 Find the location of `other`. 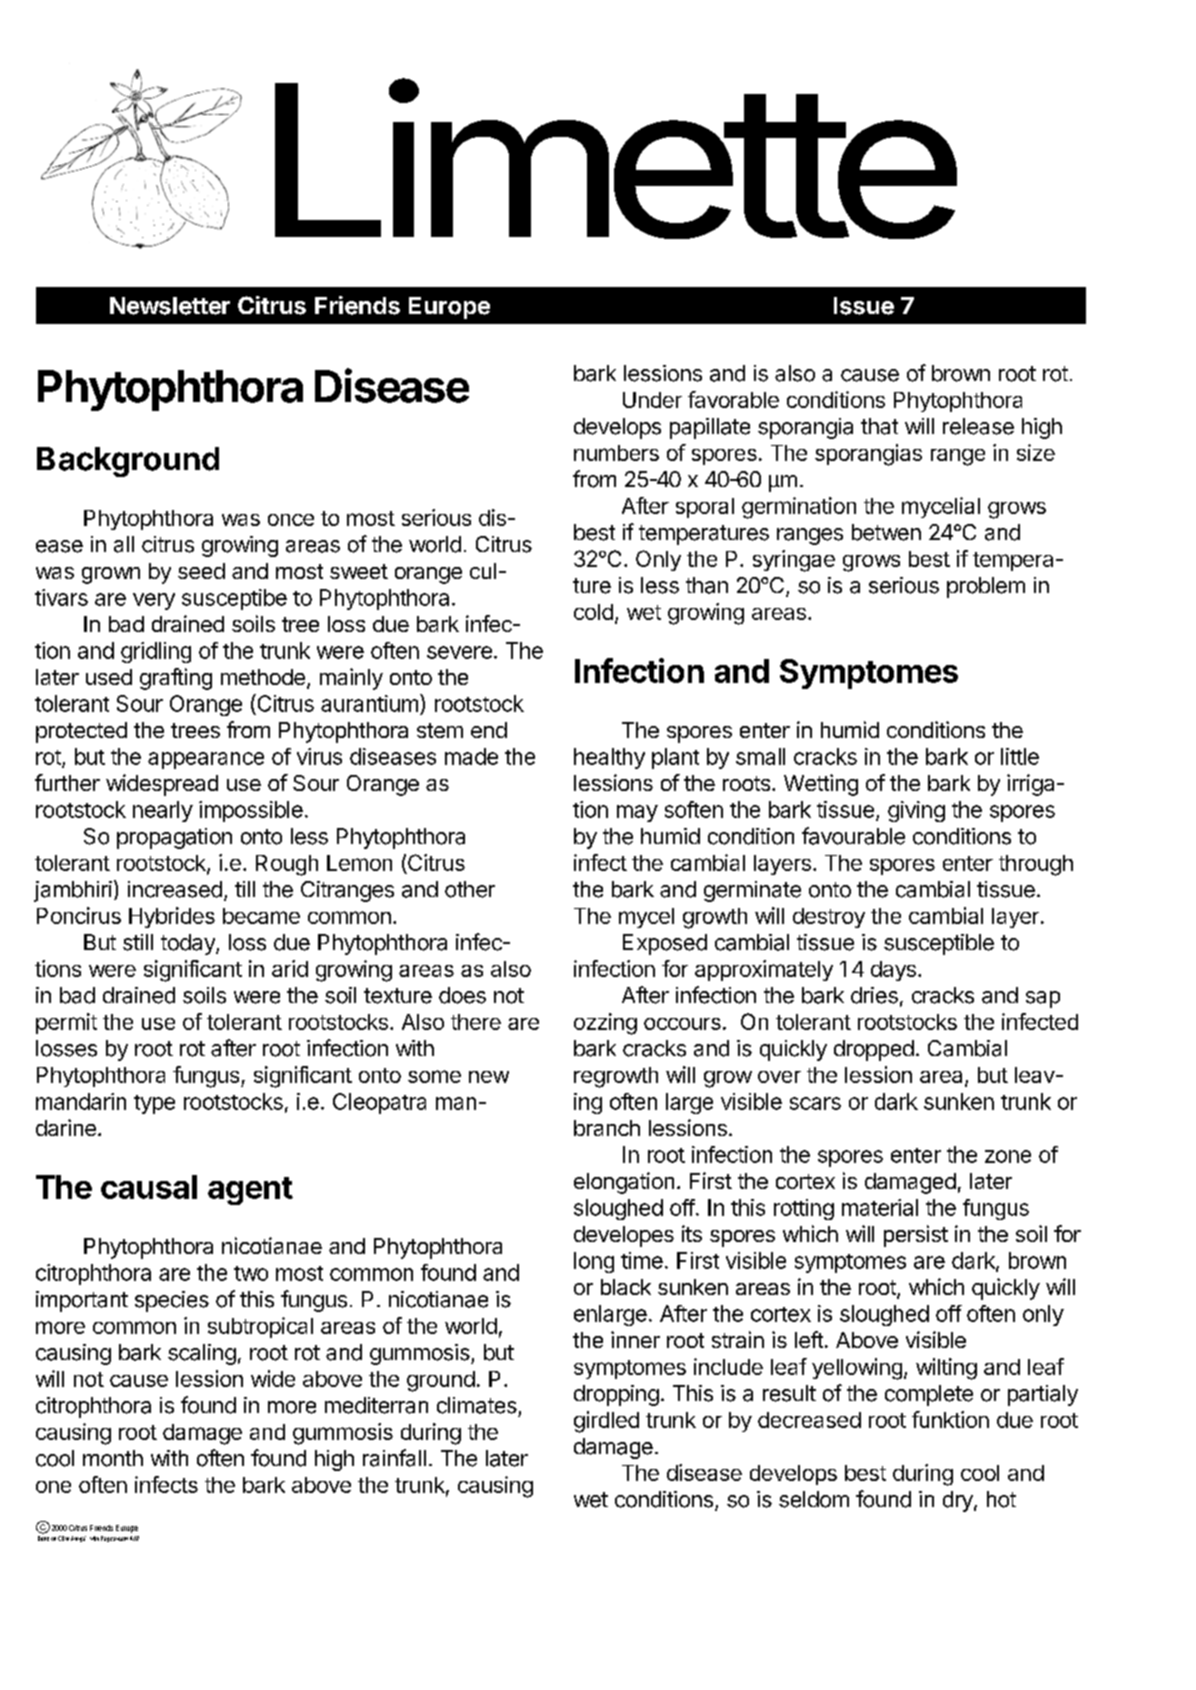

other is located at coordinates (470, 889).
